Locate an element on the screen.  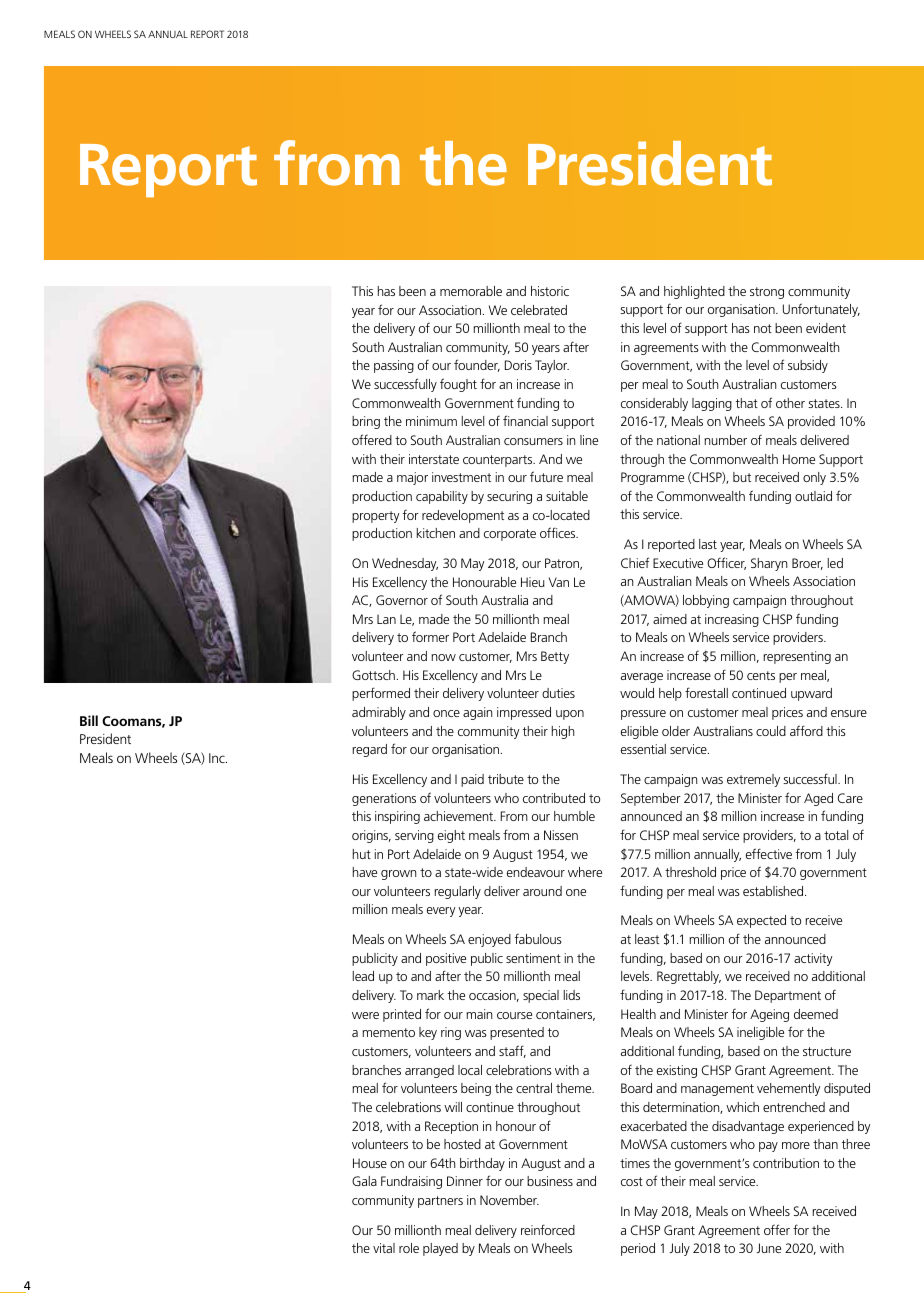
memorable is located at coordinates (471, 291).
